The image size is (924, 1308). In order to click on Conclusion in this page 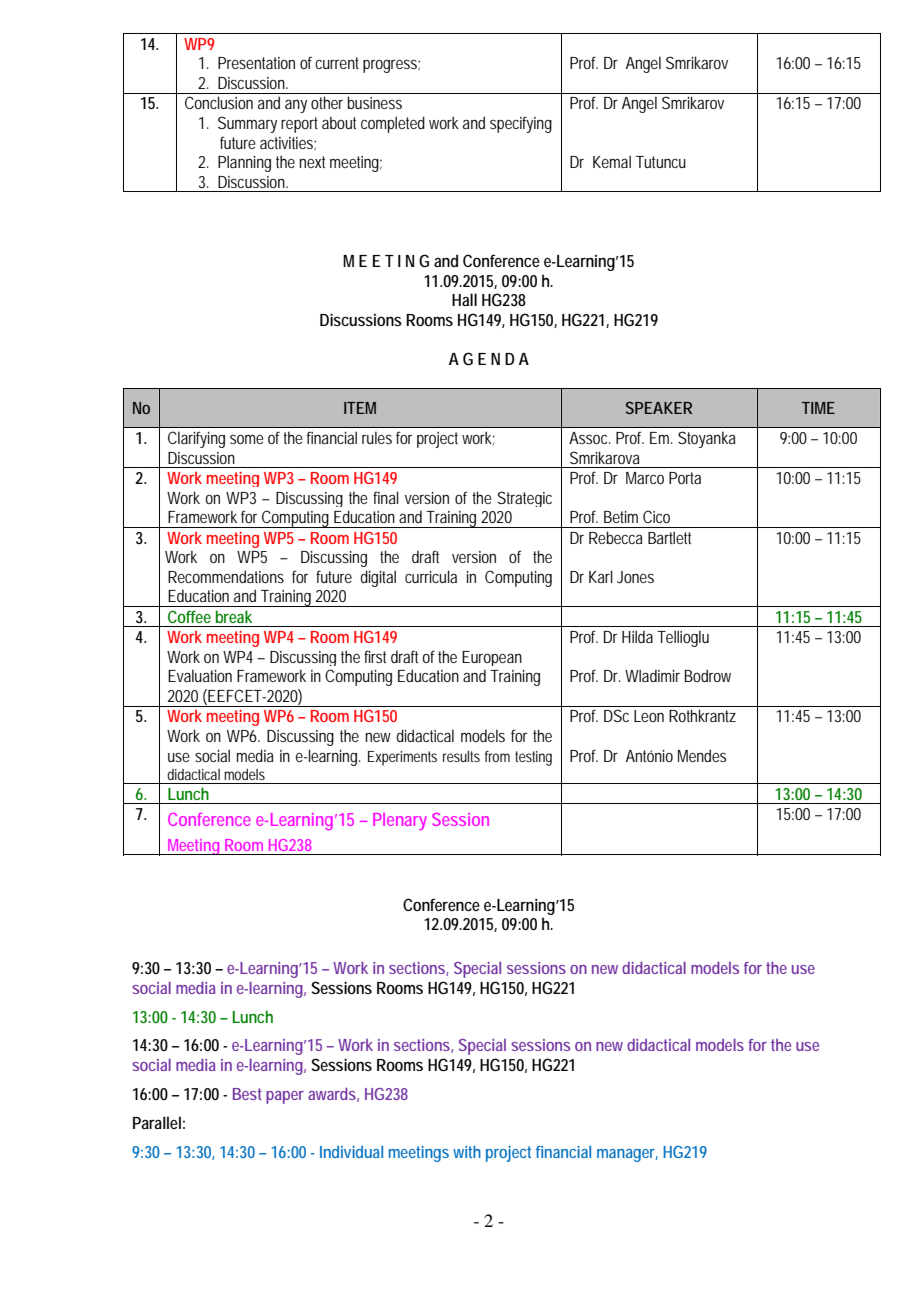, I will do `click(219, 102)`.
